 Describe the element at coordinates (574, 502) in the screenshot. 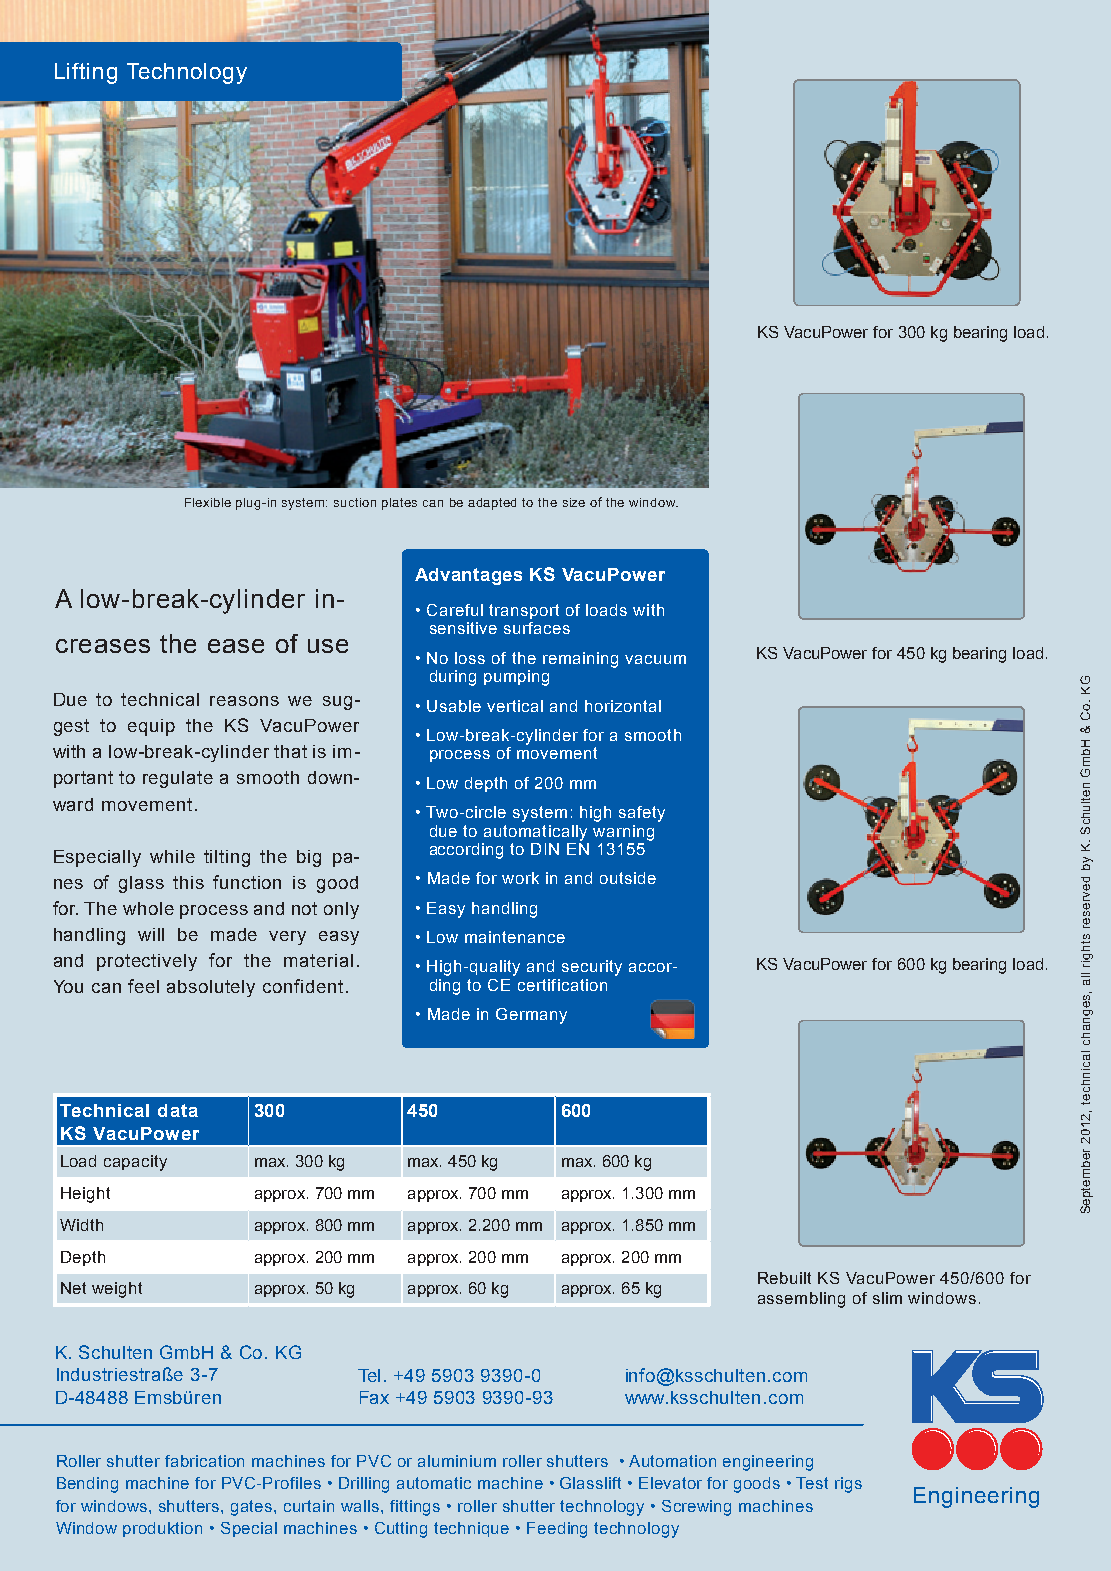

I see `size` at that location.
